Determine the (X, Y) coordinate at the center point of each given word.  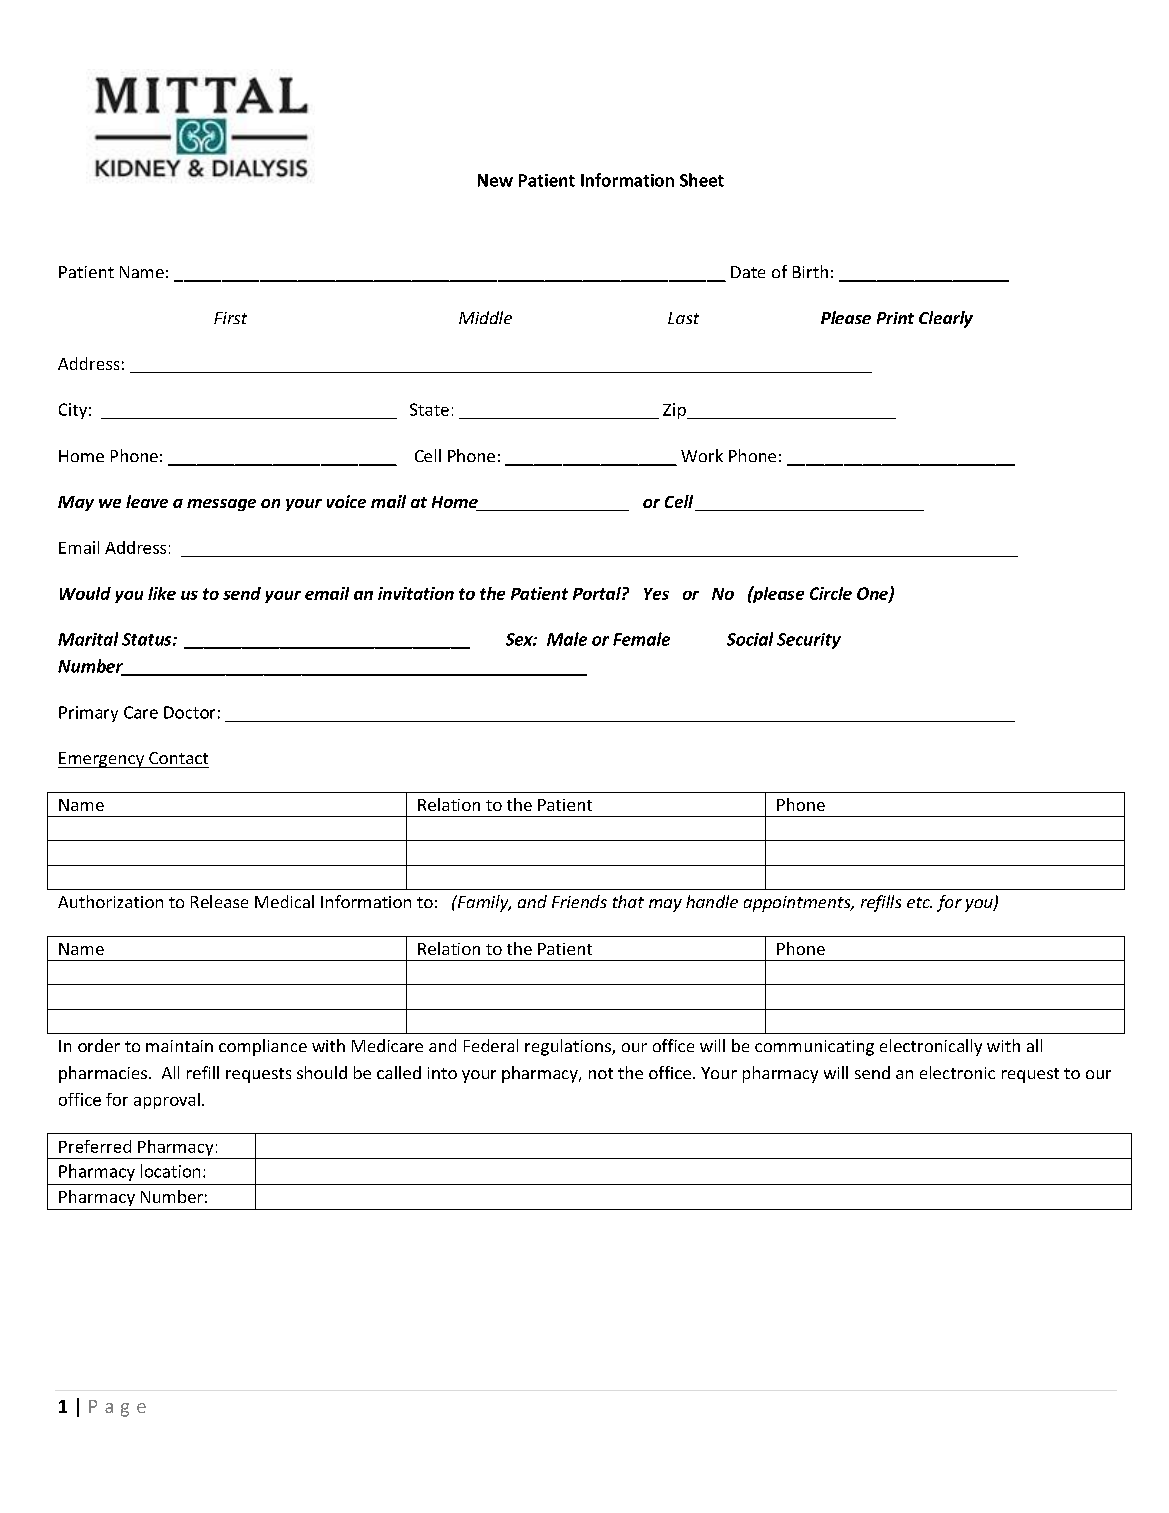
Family (483, 903)
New (495, 180)
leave (147, 501)
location (170, 1171)
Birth (810, 271)
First (230, 318)
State (429, 409)
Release (219, 901)
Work (702, 455)
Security (809, 641)
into (442, 1073)
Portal (598, 593)
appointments (798, 904)
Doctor (189, 712)
